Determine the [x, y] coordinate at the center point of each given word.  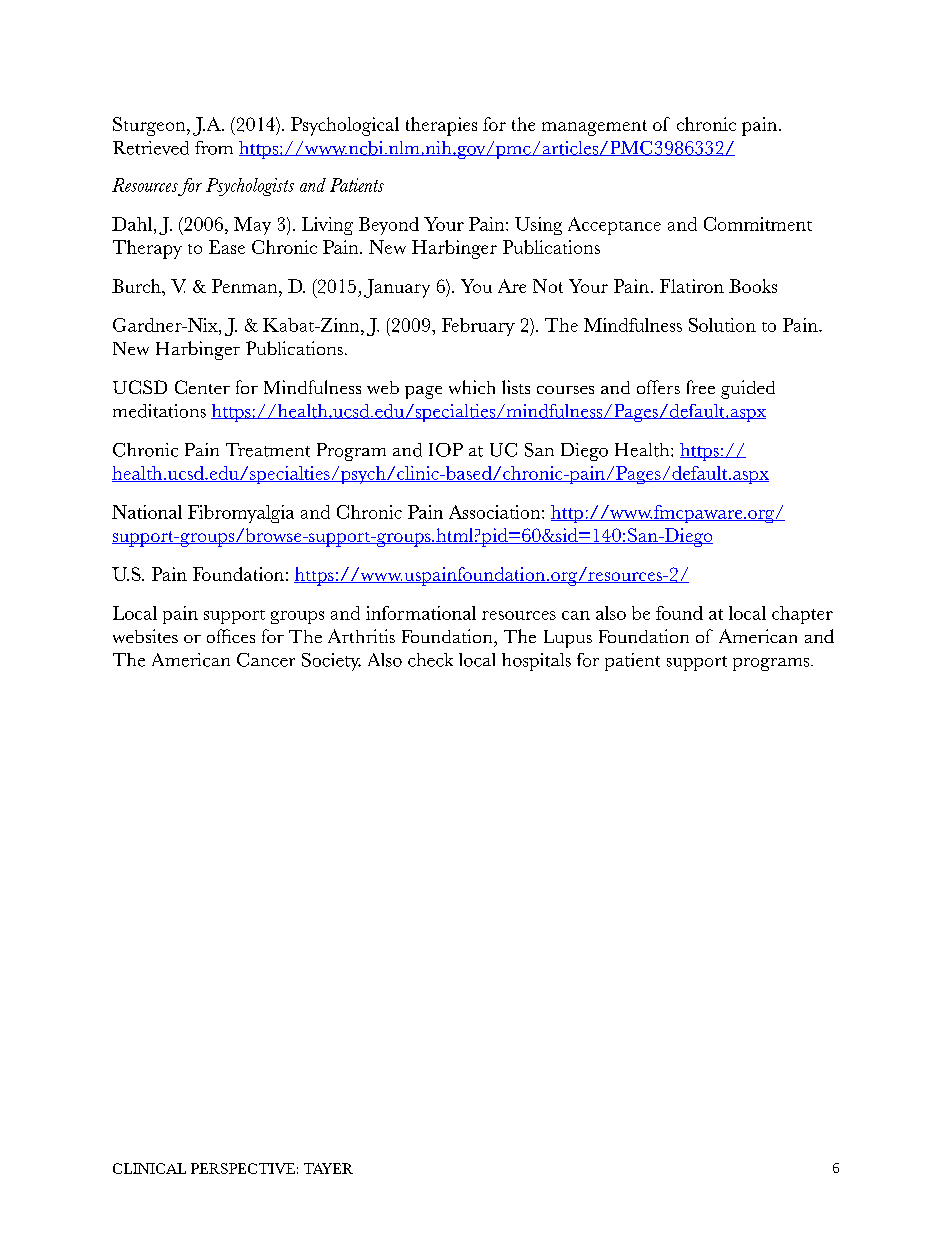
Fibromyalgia [241, 514]
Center [202, 387]
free [701, 387]
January [397, 288]
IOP [446, 450]
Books [753, 286]
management [594, 128]
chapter [802, 615]
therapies [441, 126]
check [430, 660]
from [214, 148]
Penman [246, 286]
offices [231, 636]
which [472, 387]
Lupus [568, 639]
